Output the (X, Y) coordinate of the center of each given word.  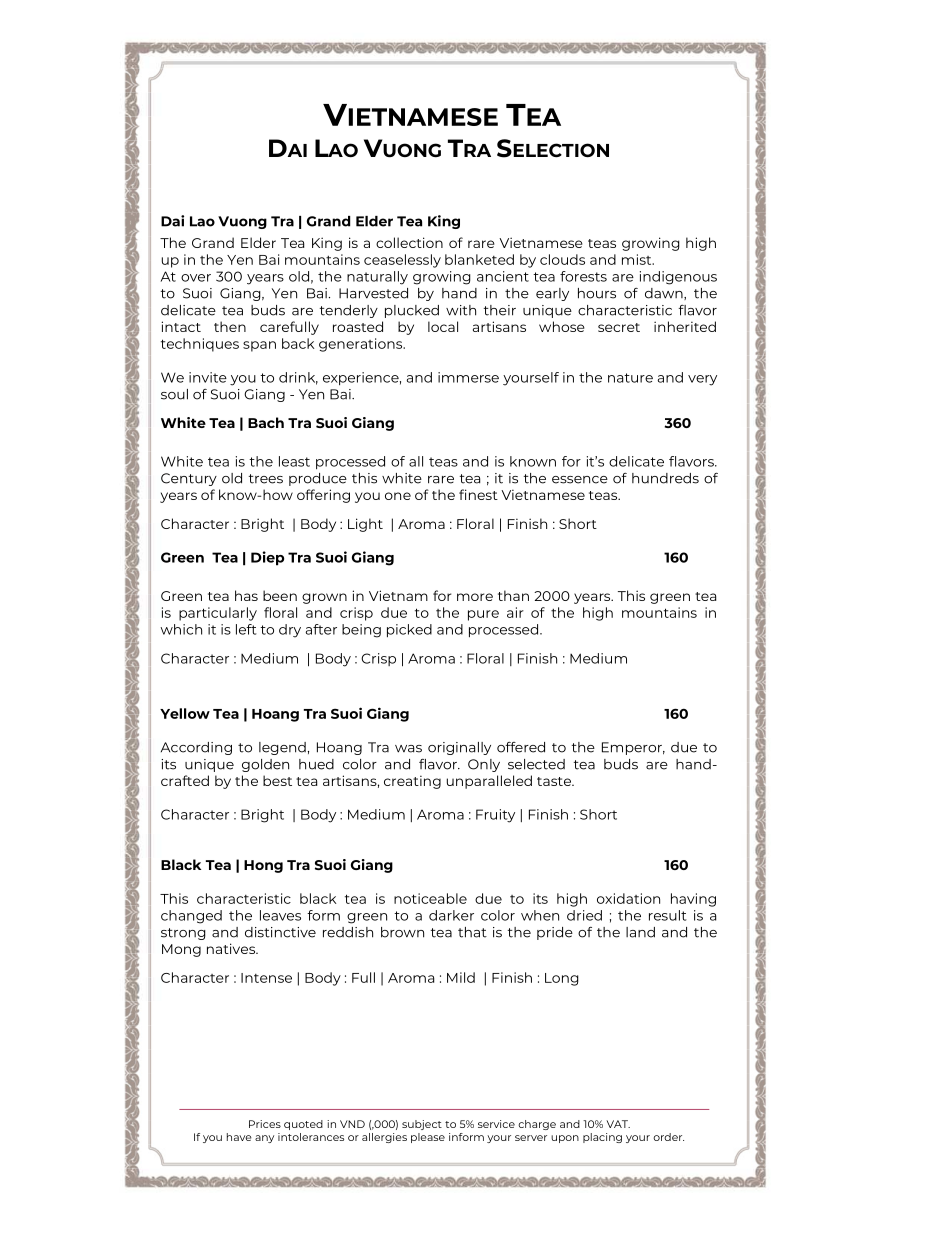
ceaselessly (402, 261)
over (196, 278)
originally (459, 748)
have (239, 1137)
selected (536, 764)
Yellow (185, 713)
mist (638, 259)
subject (422, 1125)
